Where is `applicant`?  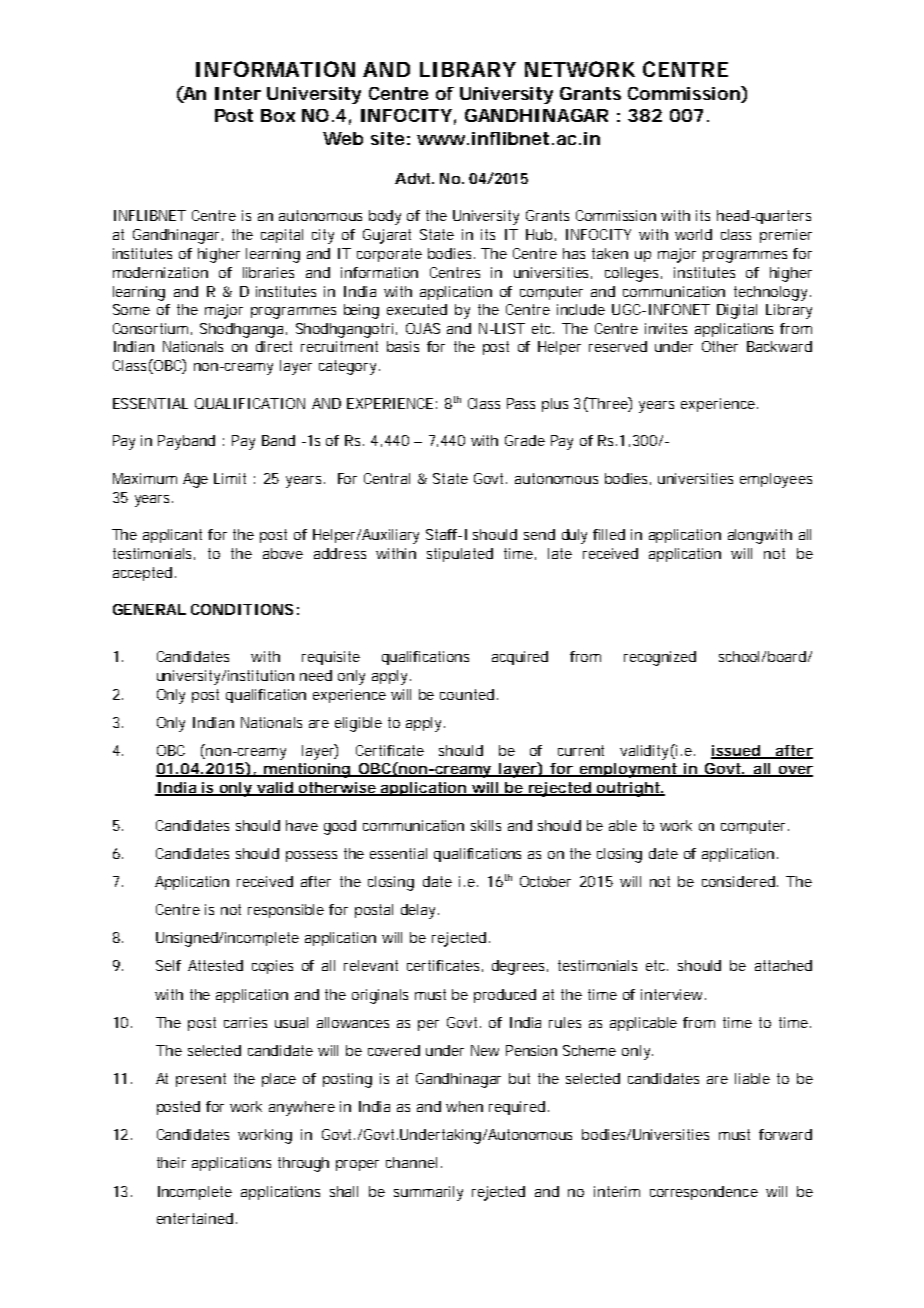
applicant is located at coordinates (172, 536).
